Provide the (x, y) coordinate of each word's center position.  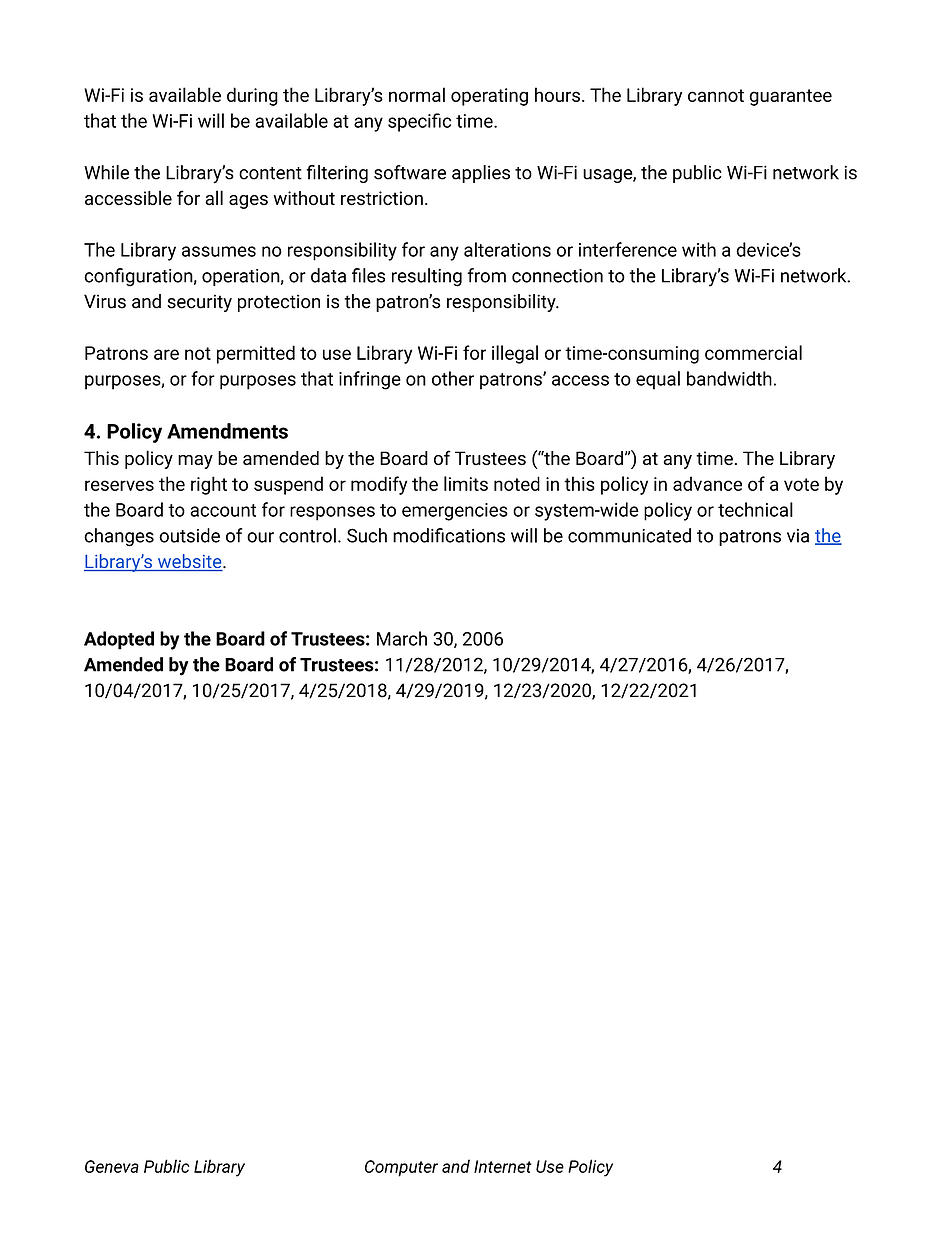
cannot (716, 95)
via (798, 536)
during (252, 96)
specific (419, 122)
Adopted (119, 640)
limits (466, 483)
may (195, 462)
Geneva (112, 1166)
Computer (401, 1168)
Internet (503, 1166)
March (402, 638)
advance (707, 483)
